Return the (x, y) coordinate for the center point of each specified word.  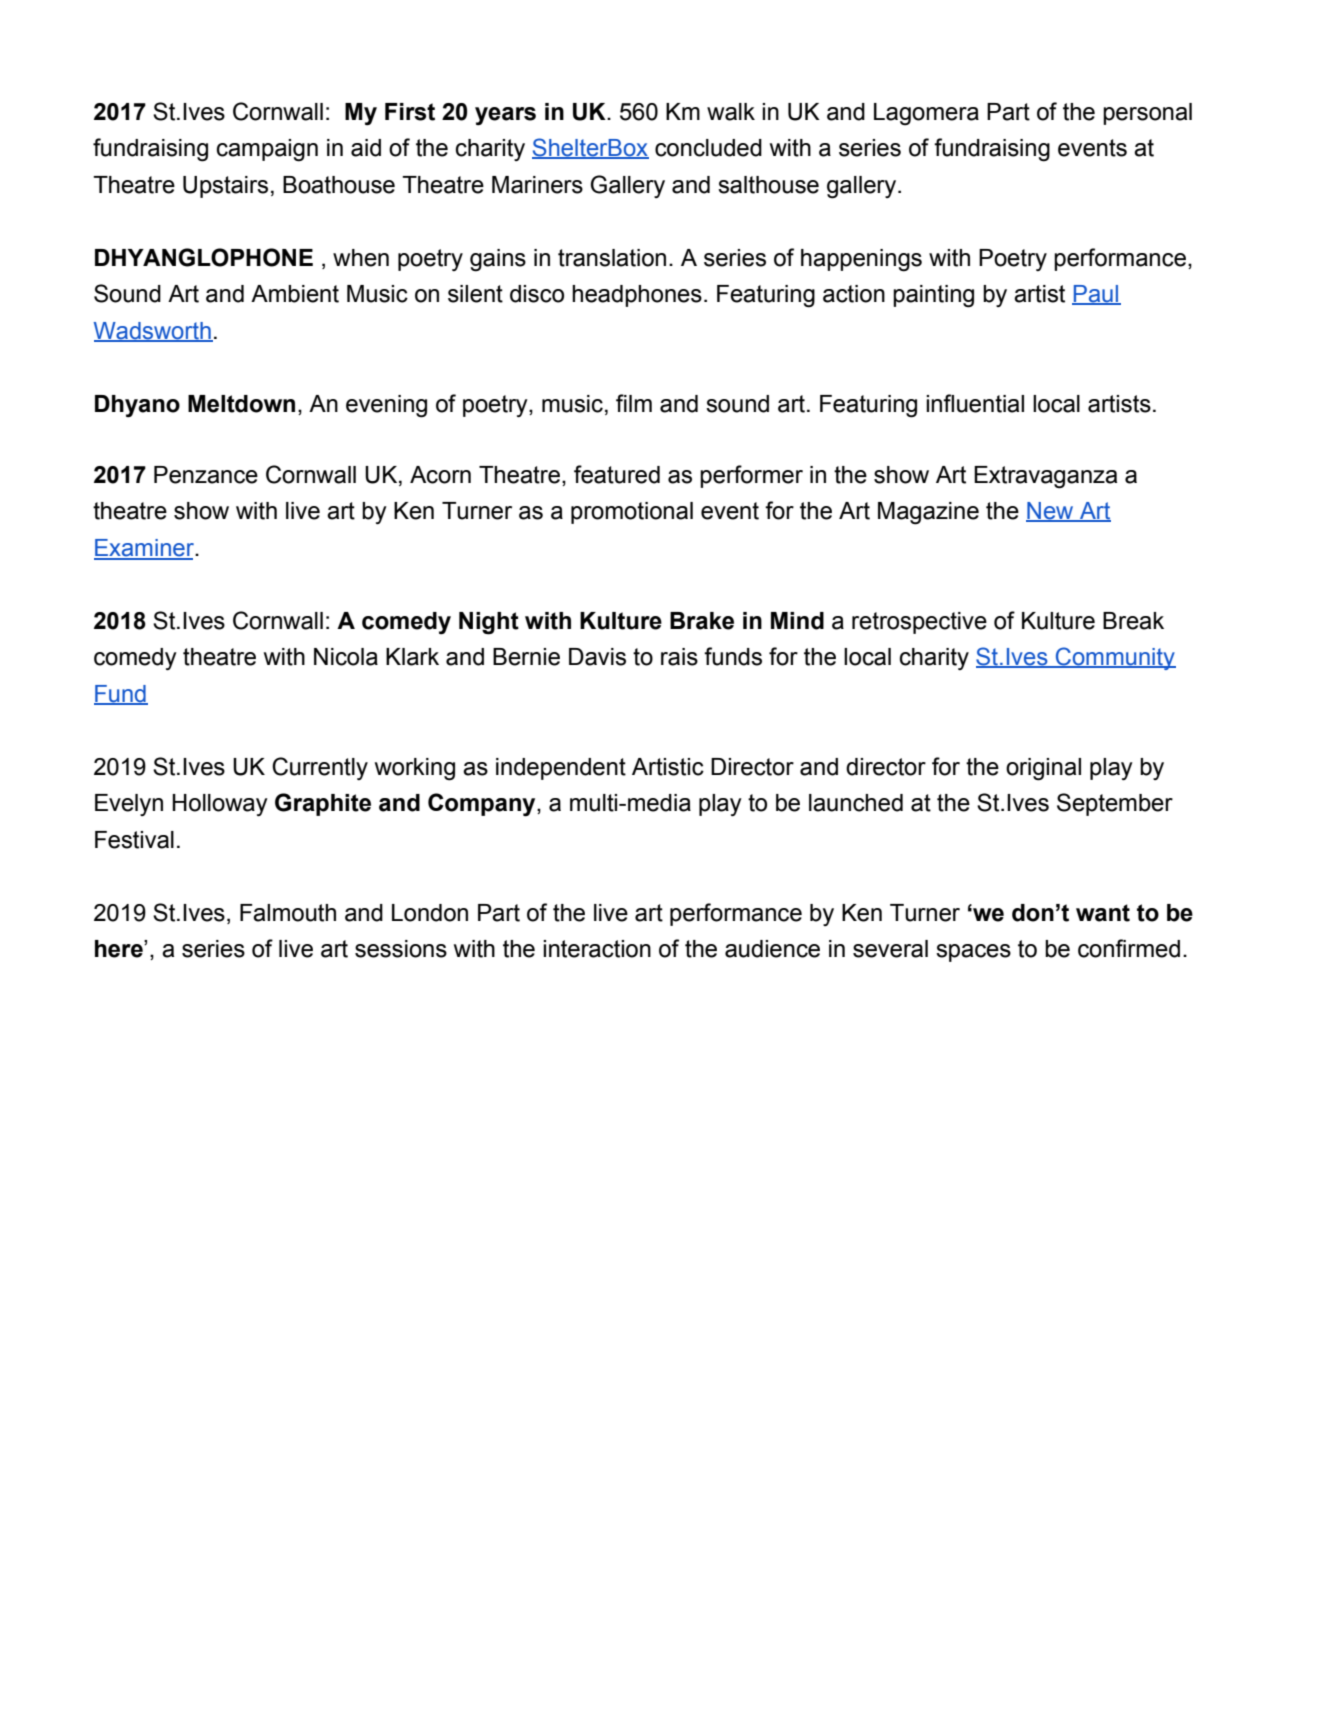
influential (975, 403)
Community (1115, 658)
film (634, 403)
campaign (267, 150)
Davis (597, 657)
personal (1147, 114)
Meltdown (241, 404)
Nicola (346, 657)
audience (772, 949)
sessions (401, 949)
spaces (973, 953)
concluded (708, 148)
